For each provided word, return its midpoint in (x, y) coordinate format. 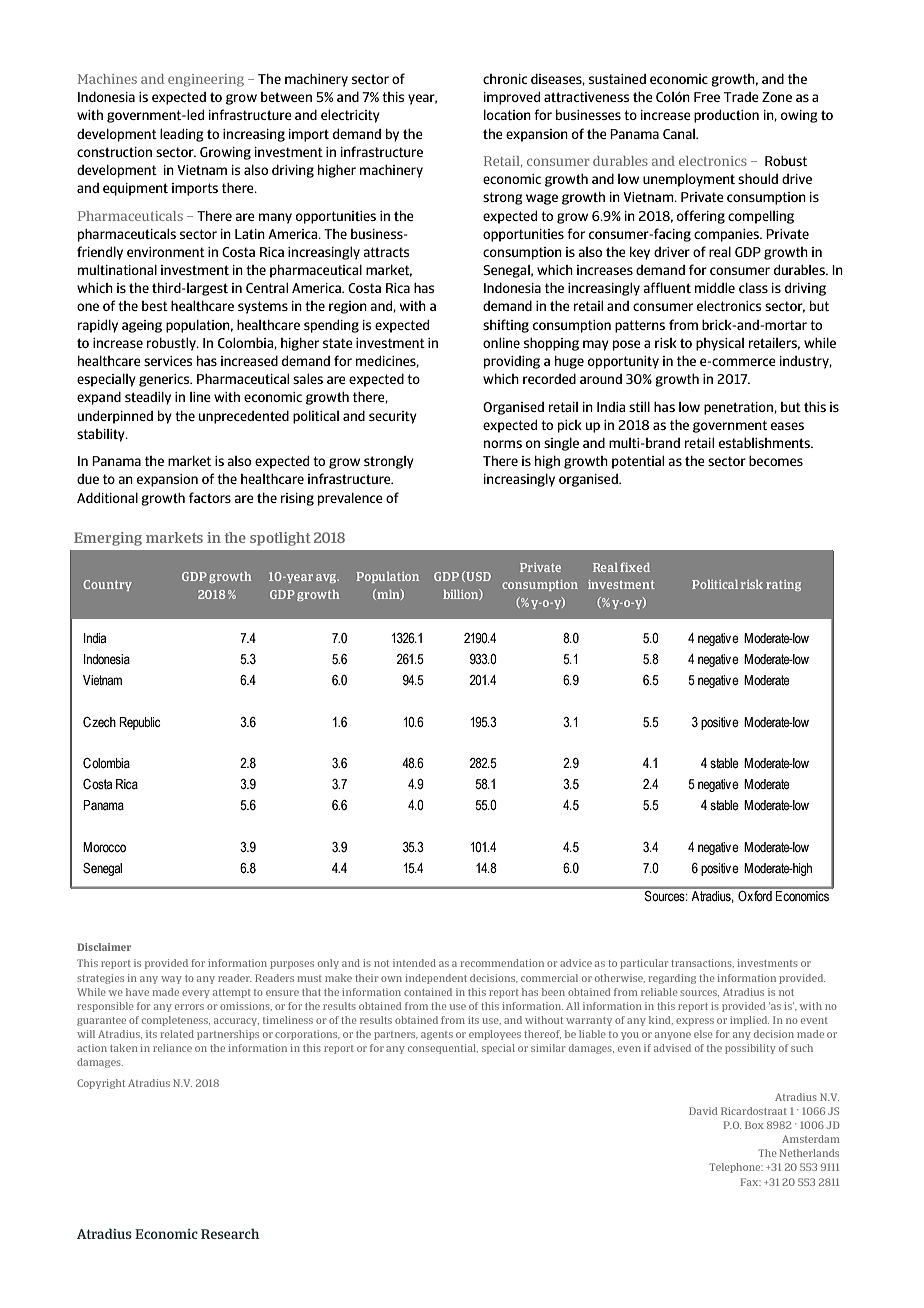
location (507, 114)
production (726, 116)
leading (182, 135)
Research (230, 1234)
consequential (443, 1049)
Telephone (736, 1168)
